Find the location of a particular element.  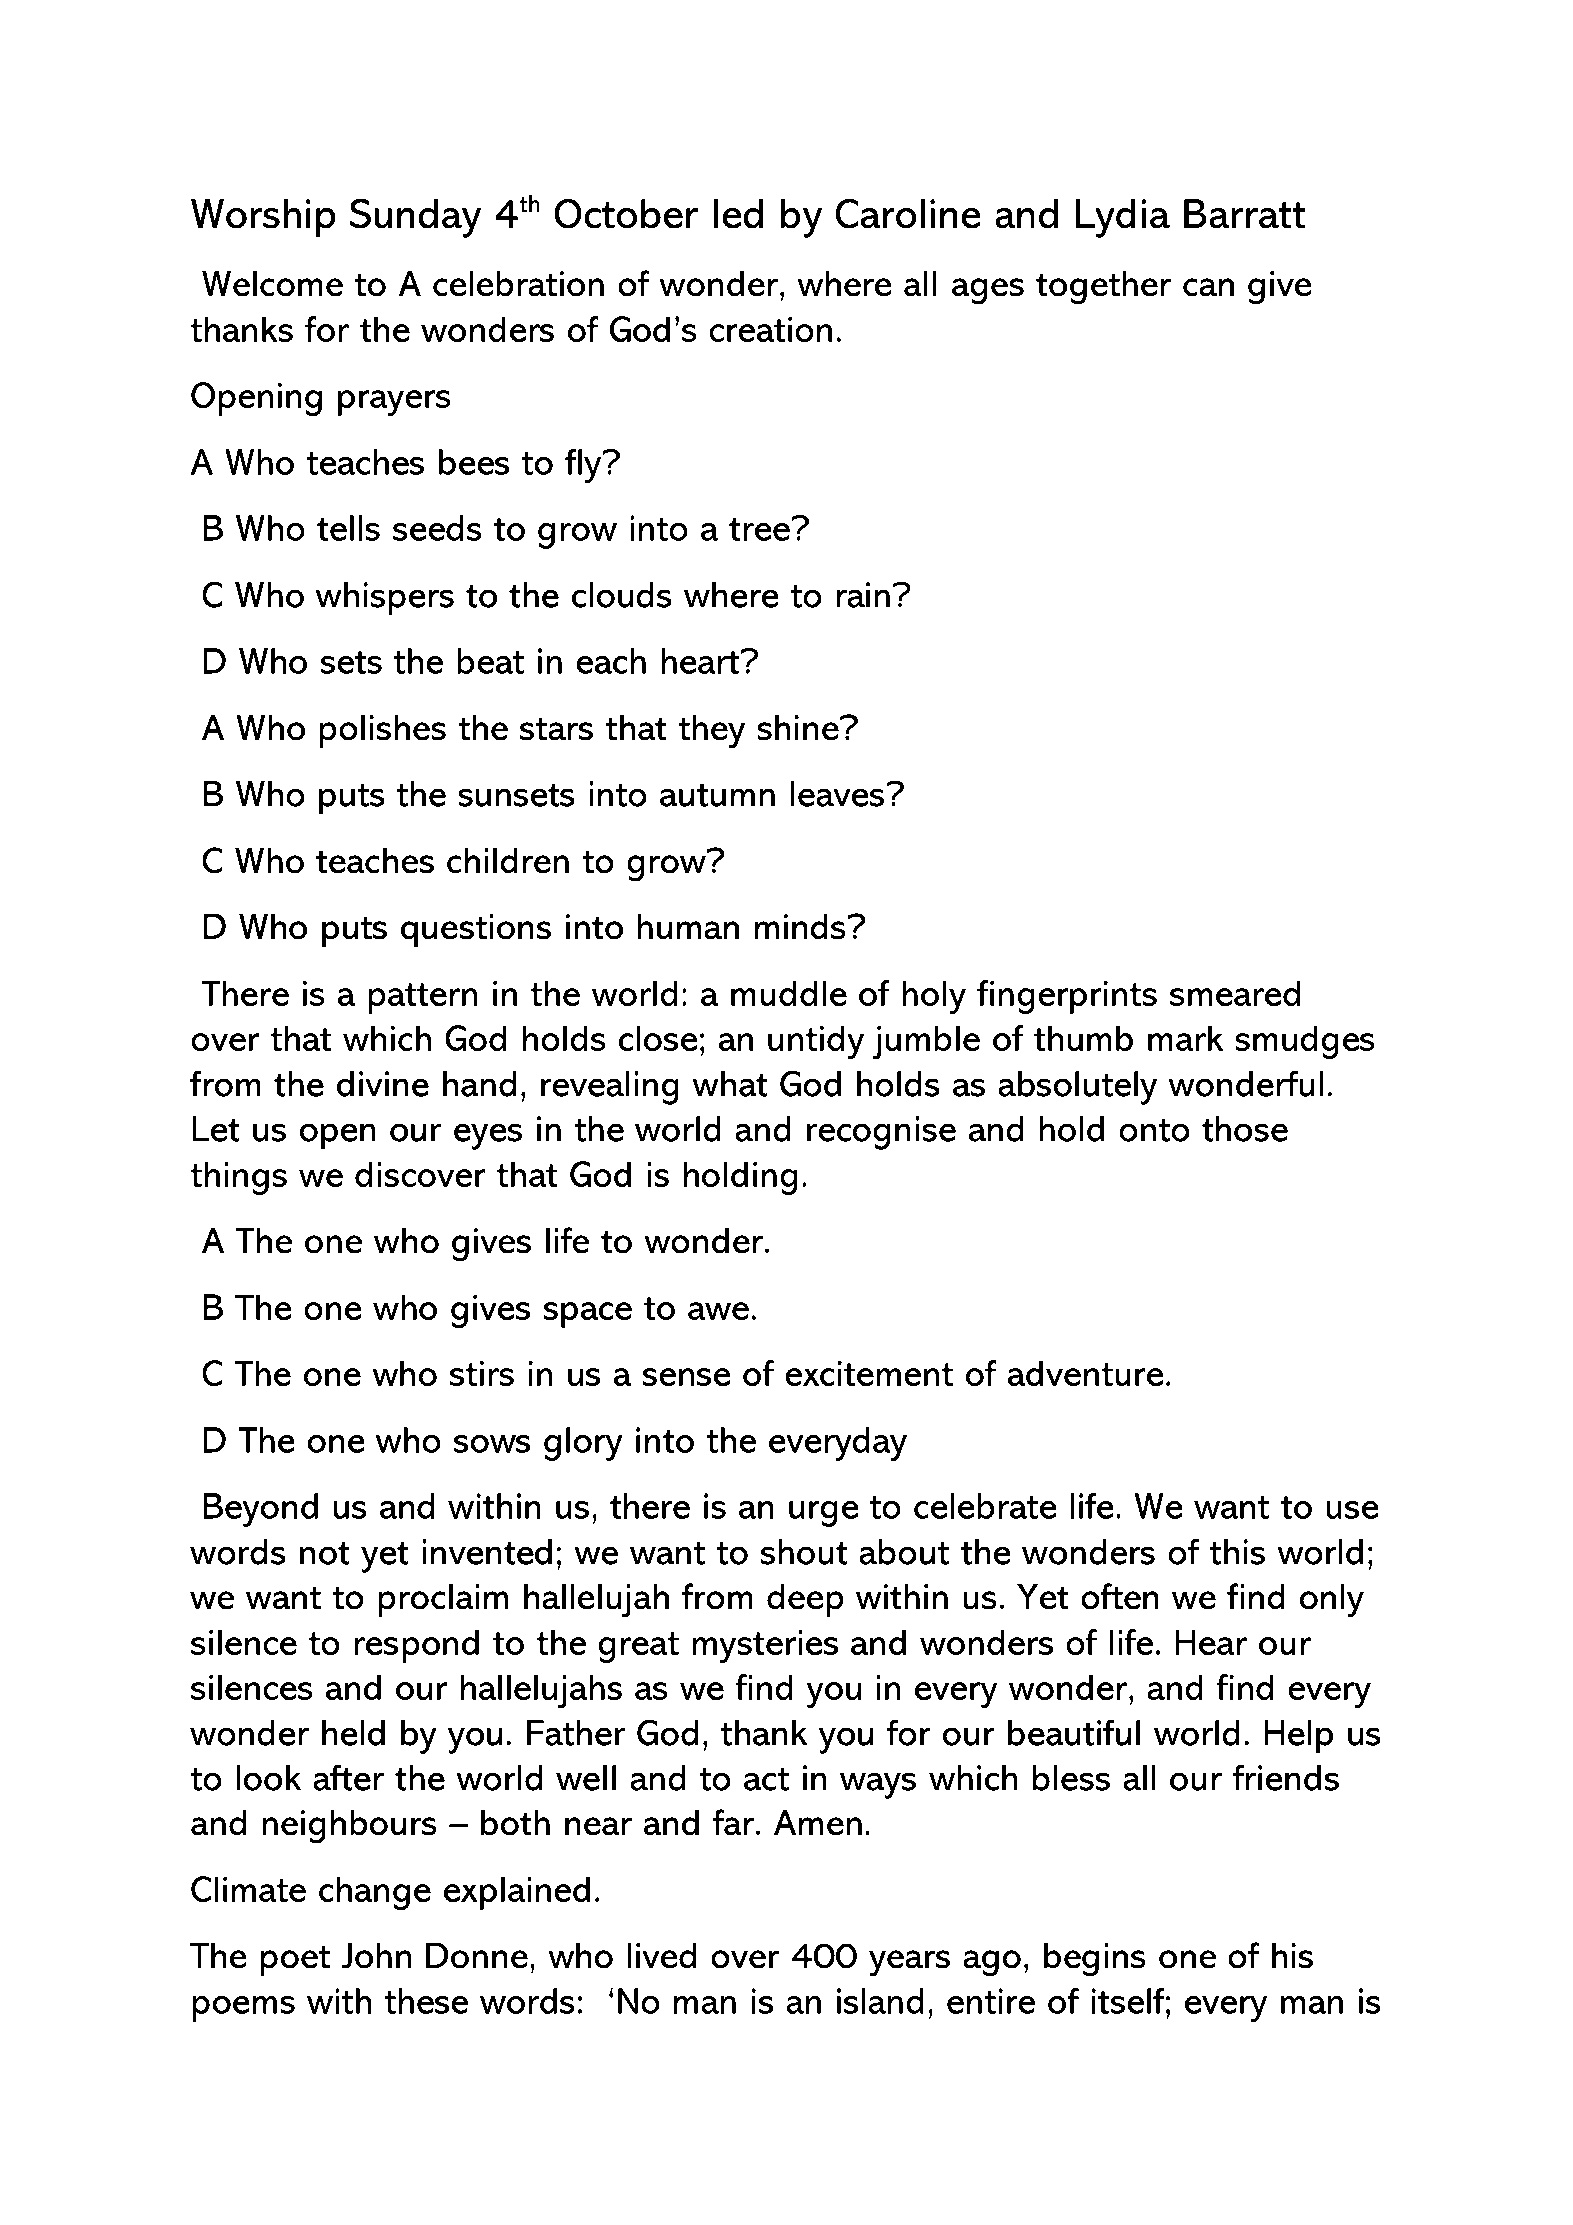

Welcome is located at coordinates (272, 283).
